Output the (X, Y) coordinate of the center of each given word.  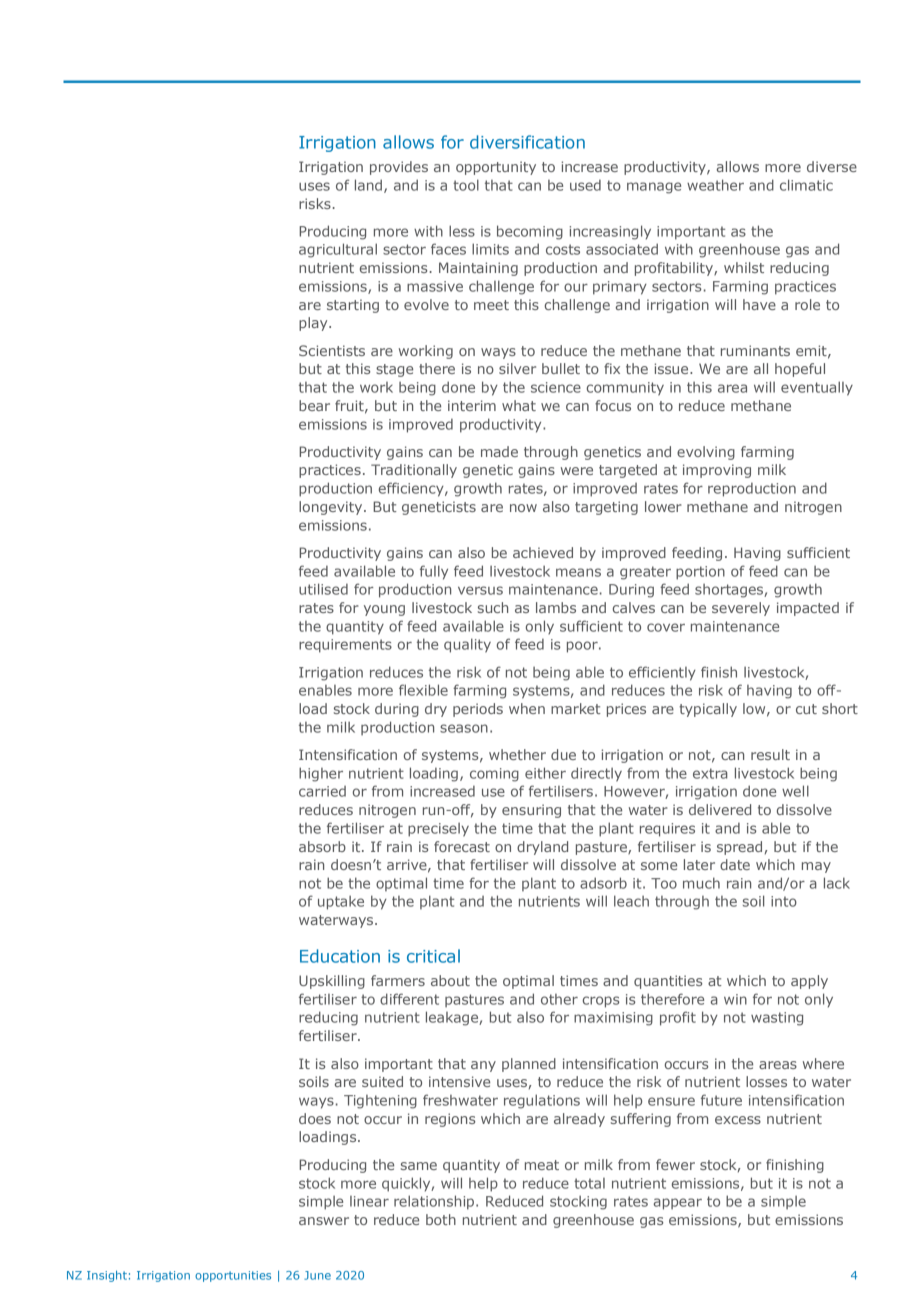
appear (678, 1204)
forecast (462, 846)
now (523, 508)
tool (466, 185)
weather (715, 185)
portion (700, 573)
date (735, 864)
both (441, 1219)
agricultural (338, 250)
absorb (322, 846)
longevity (332, 508)
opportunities (233, 1276)
